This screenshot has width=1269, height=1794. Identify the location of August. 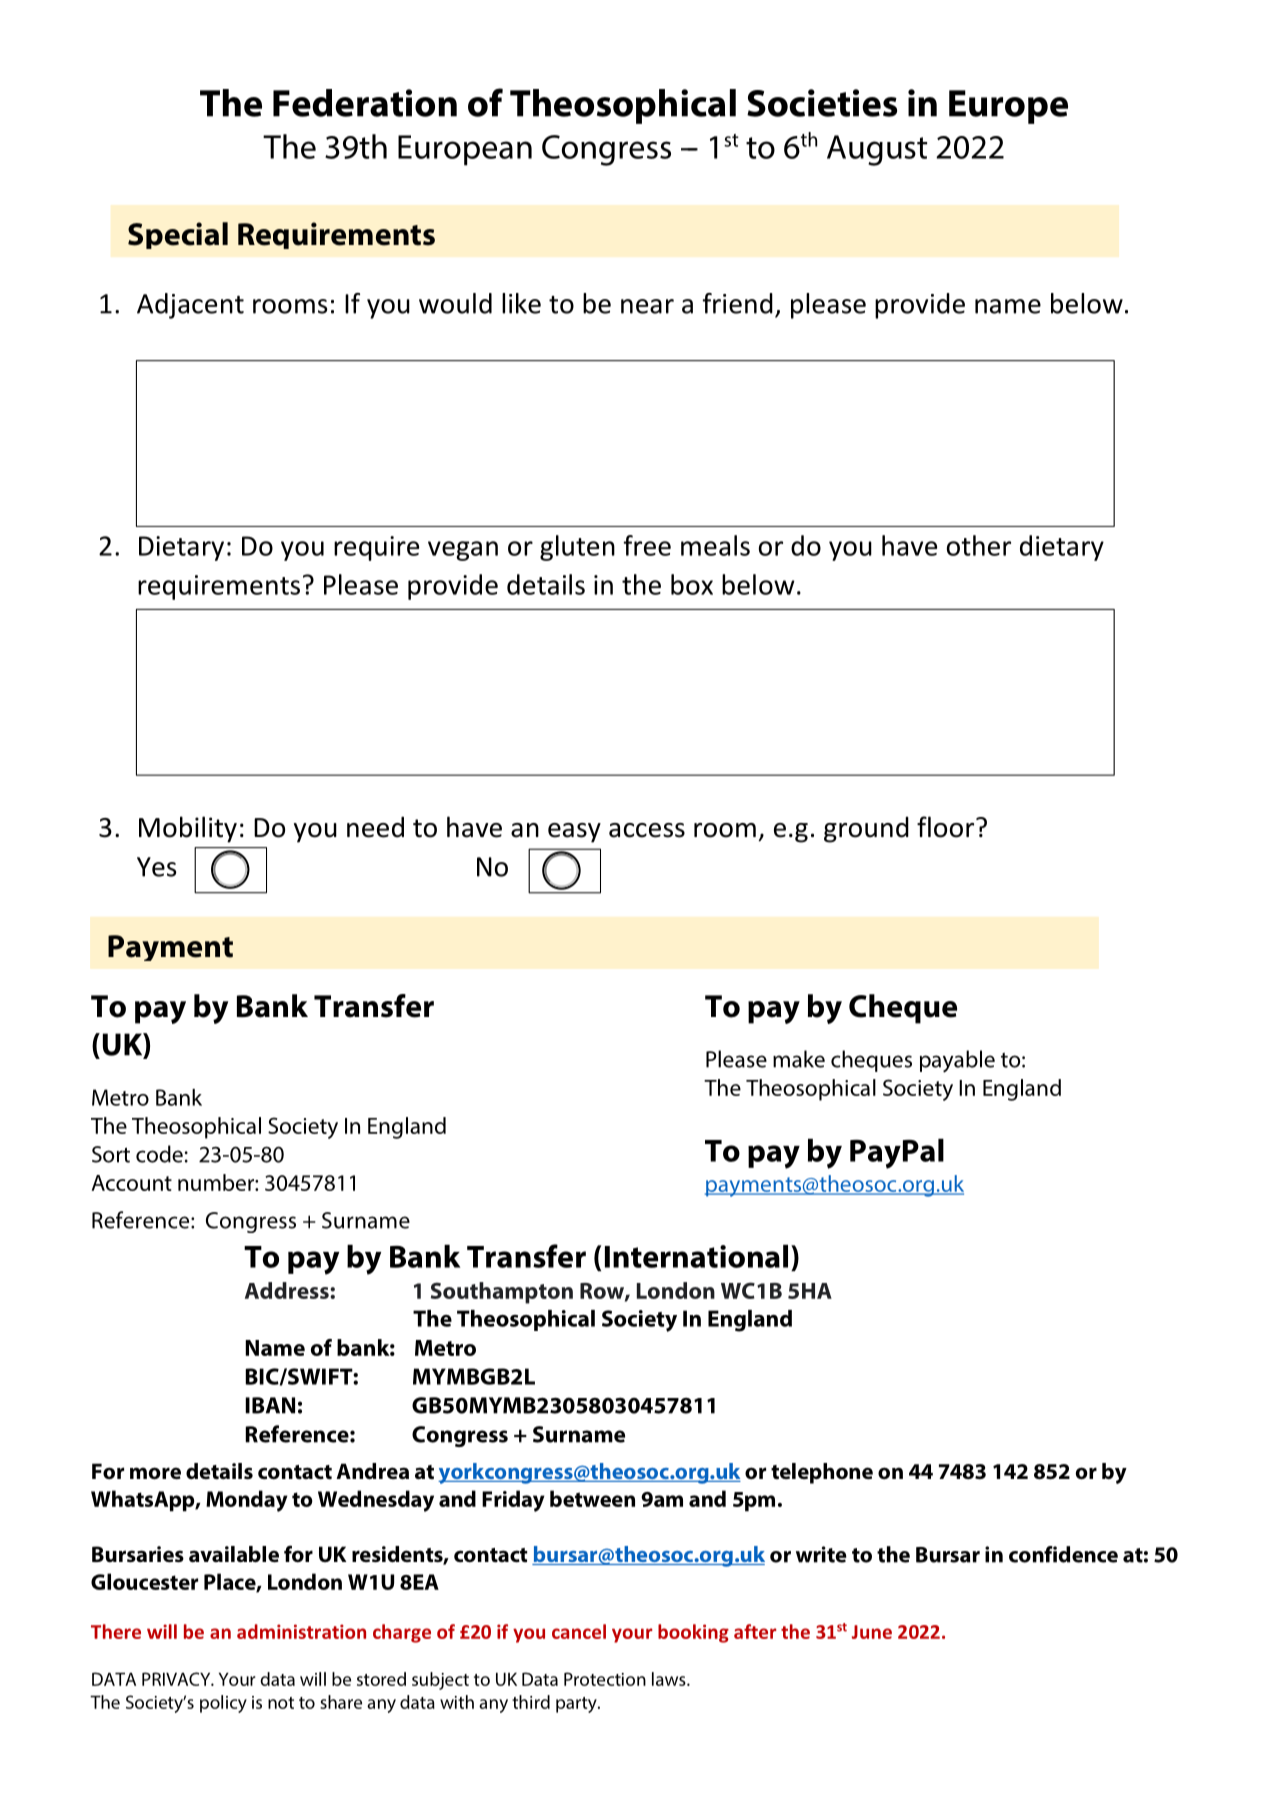
(877, 150).
